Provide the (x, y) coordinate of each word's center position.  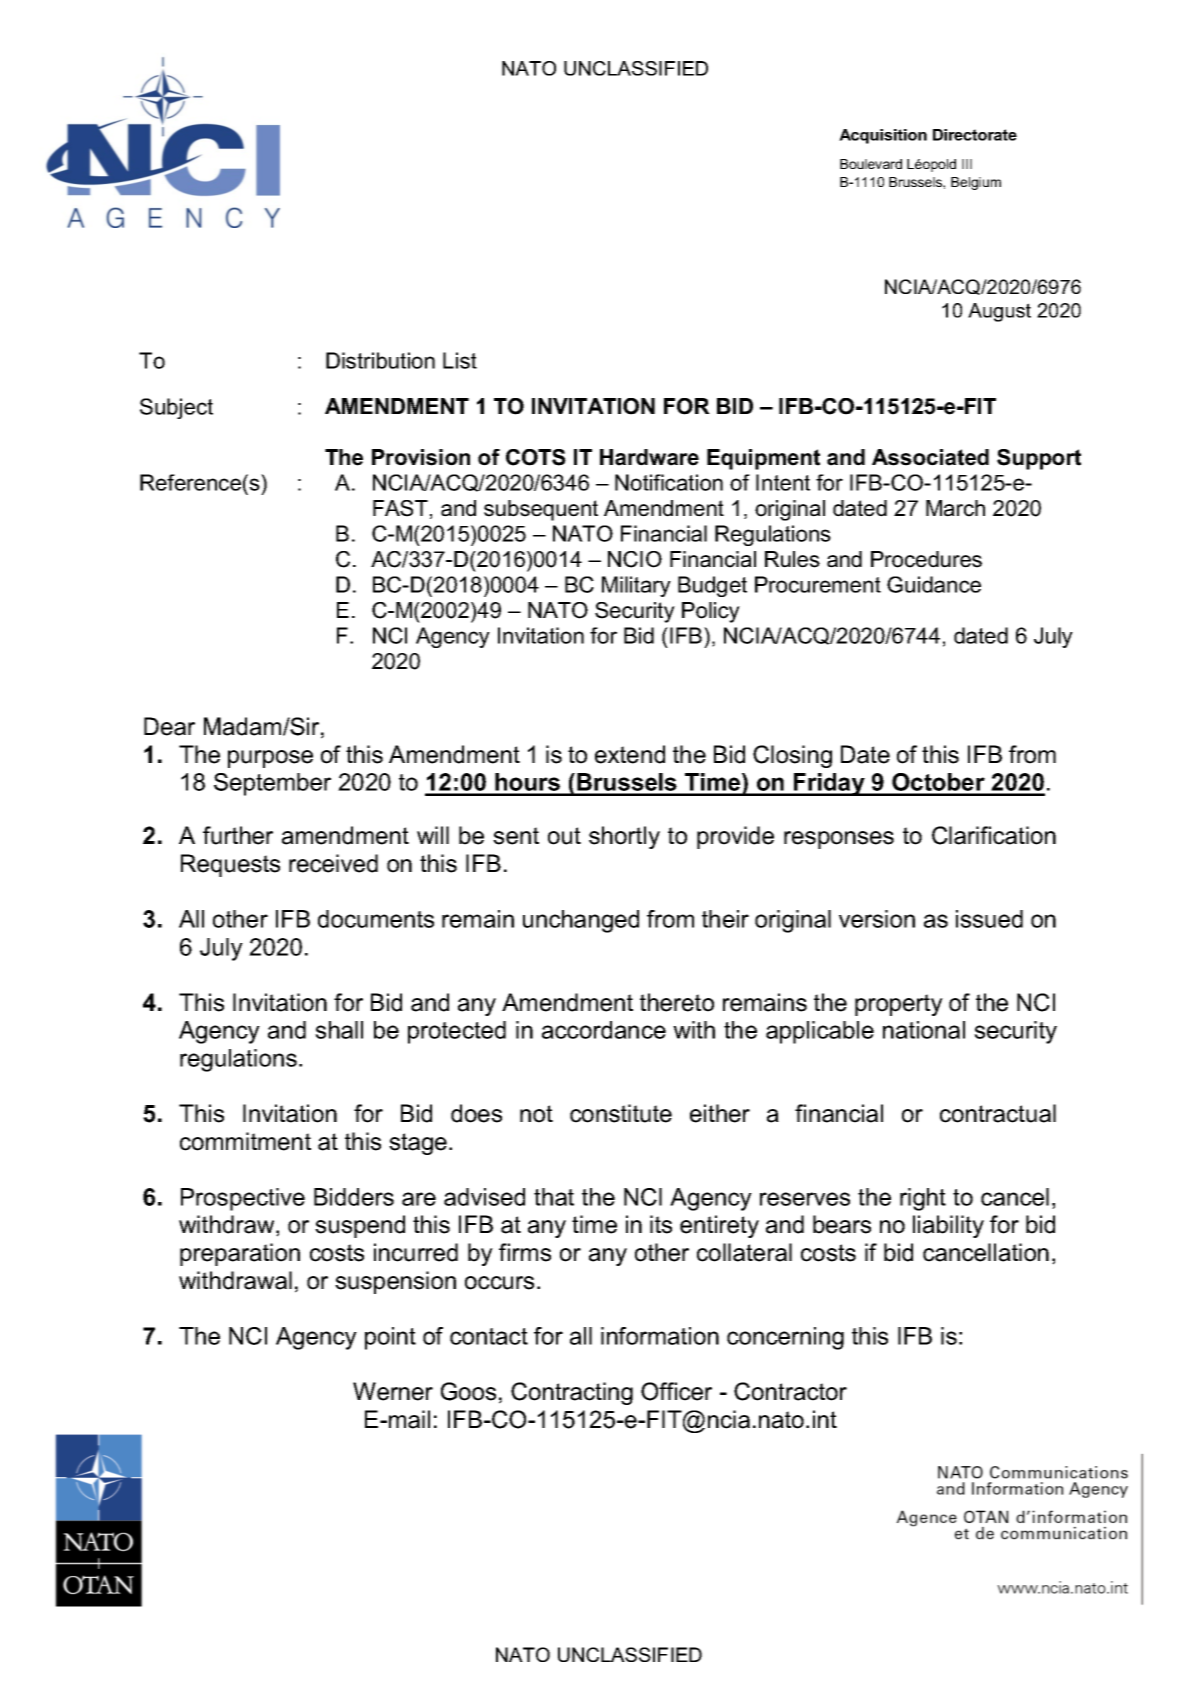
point (390, 1338)
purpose (270, 759)
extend (630, 754)
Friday (829, 784)
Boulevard (871, 164)
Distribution (380, 360)
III (967, 164)
